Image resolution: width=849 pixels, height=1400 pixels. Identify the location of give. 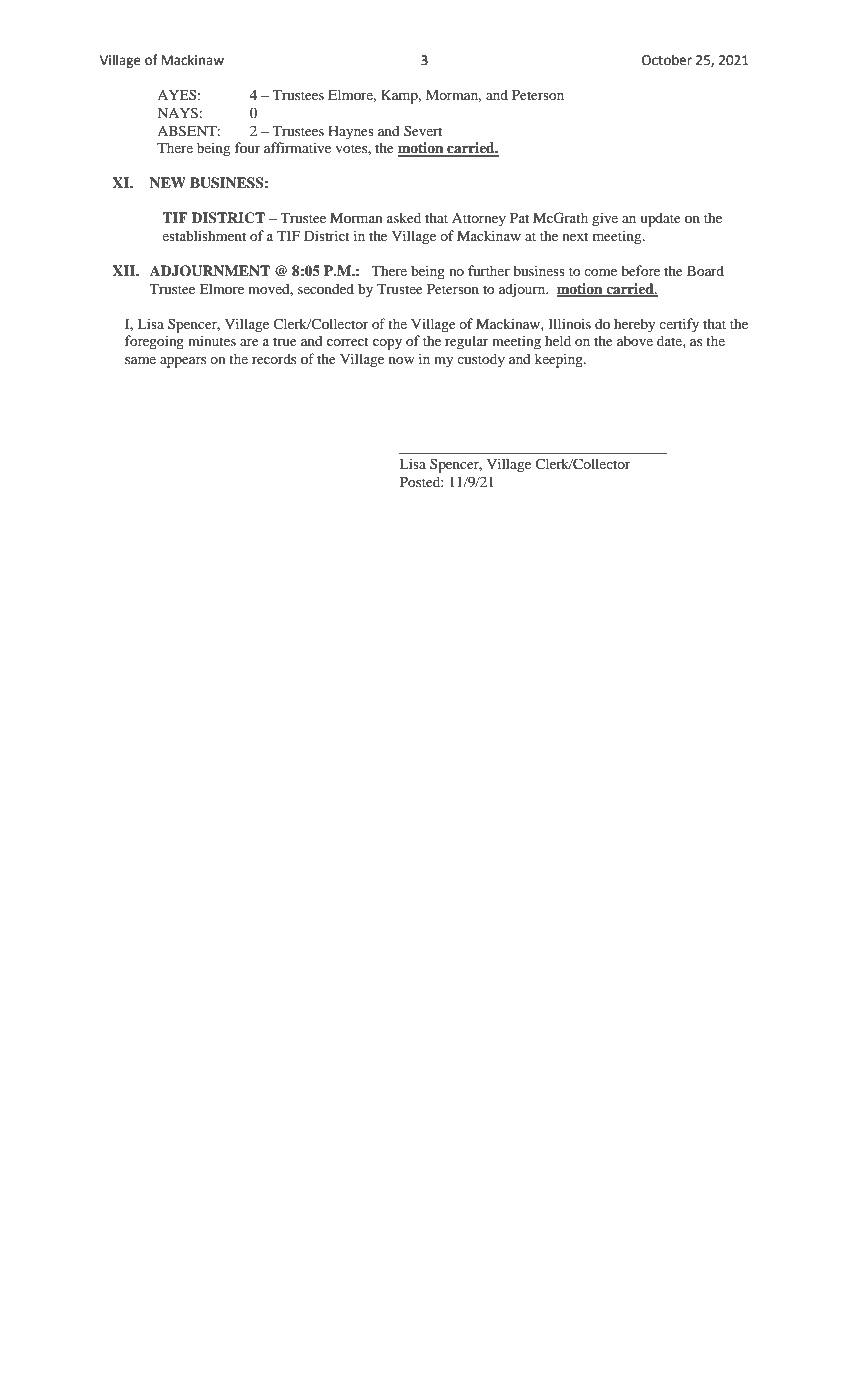
(605, 219).
